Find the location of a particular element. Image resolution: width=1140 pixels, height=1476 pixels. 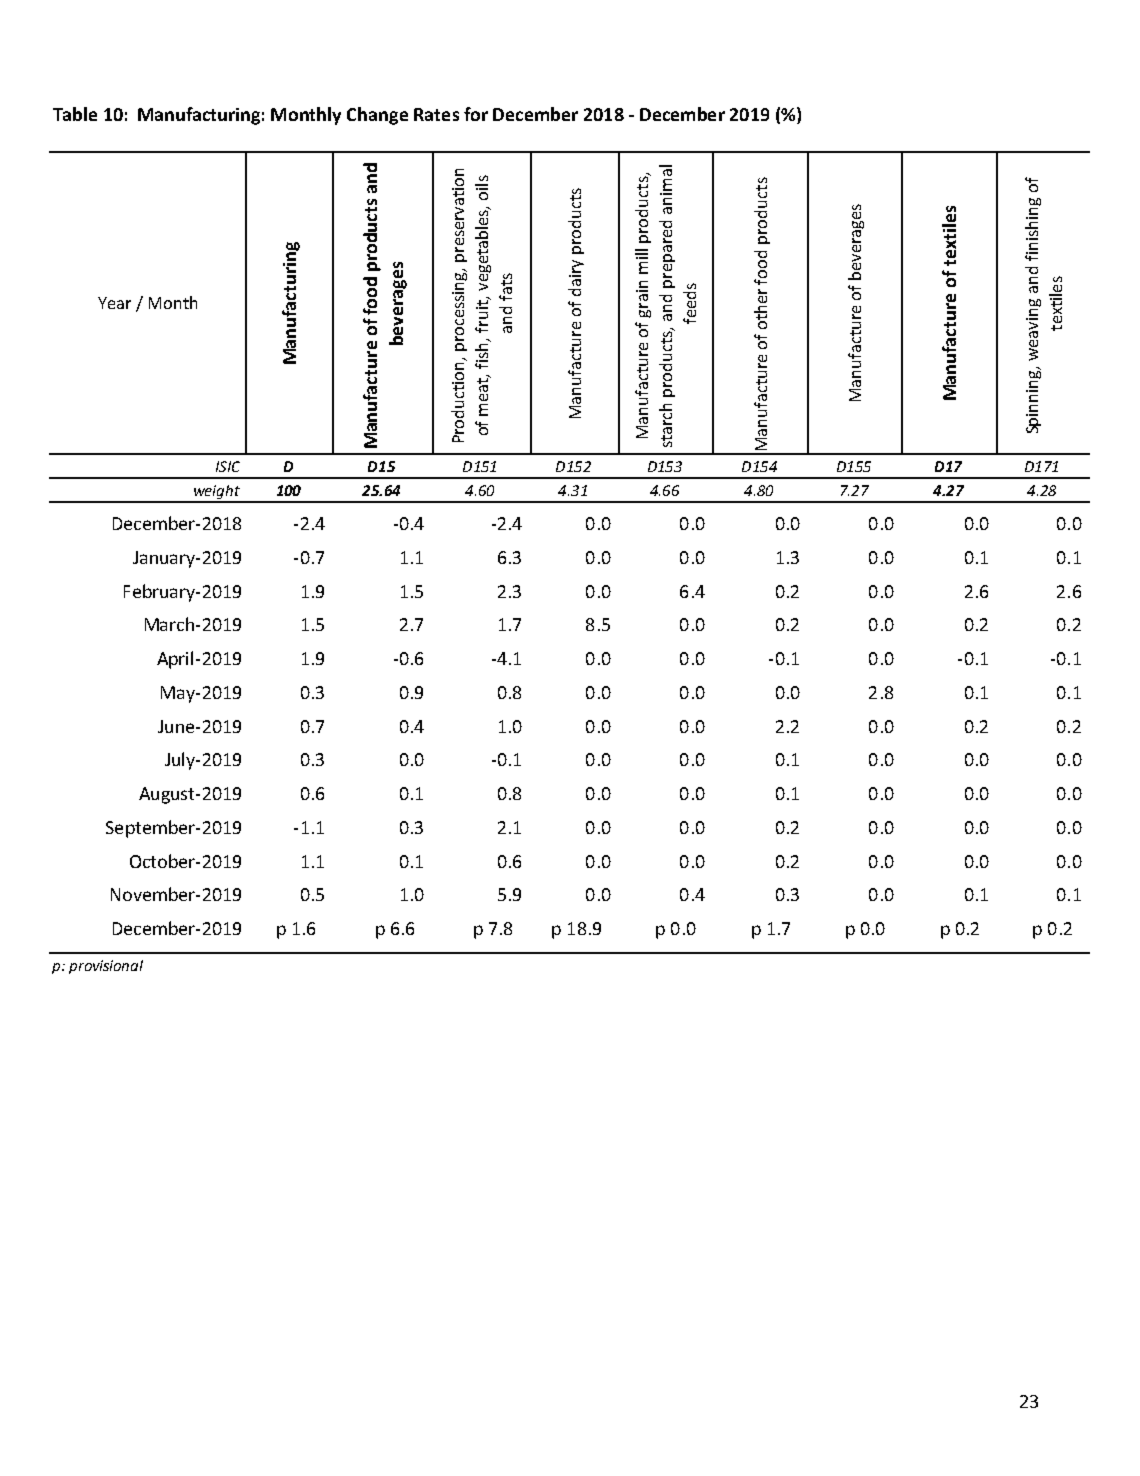

provisional is located at coordinates (106, 967).
